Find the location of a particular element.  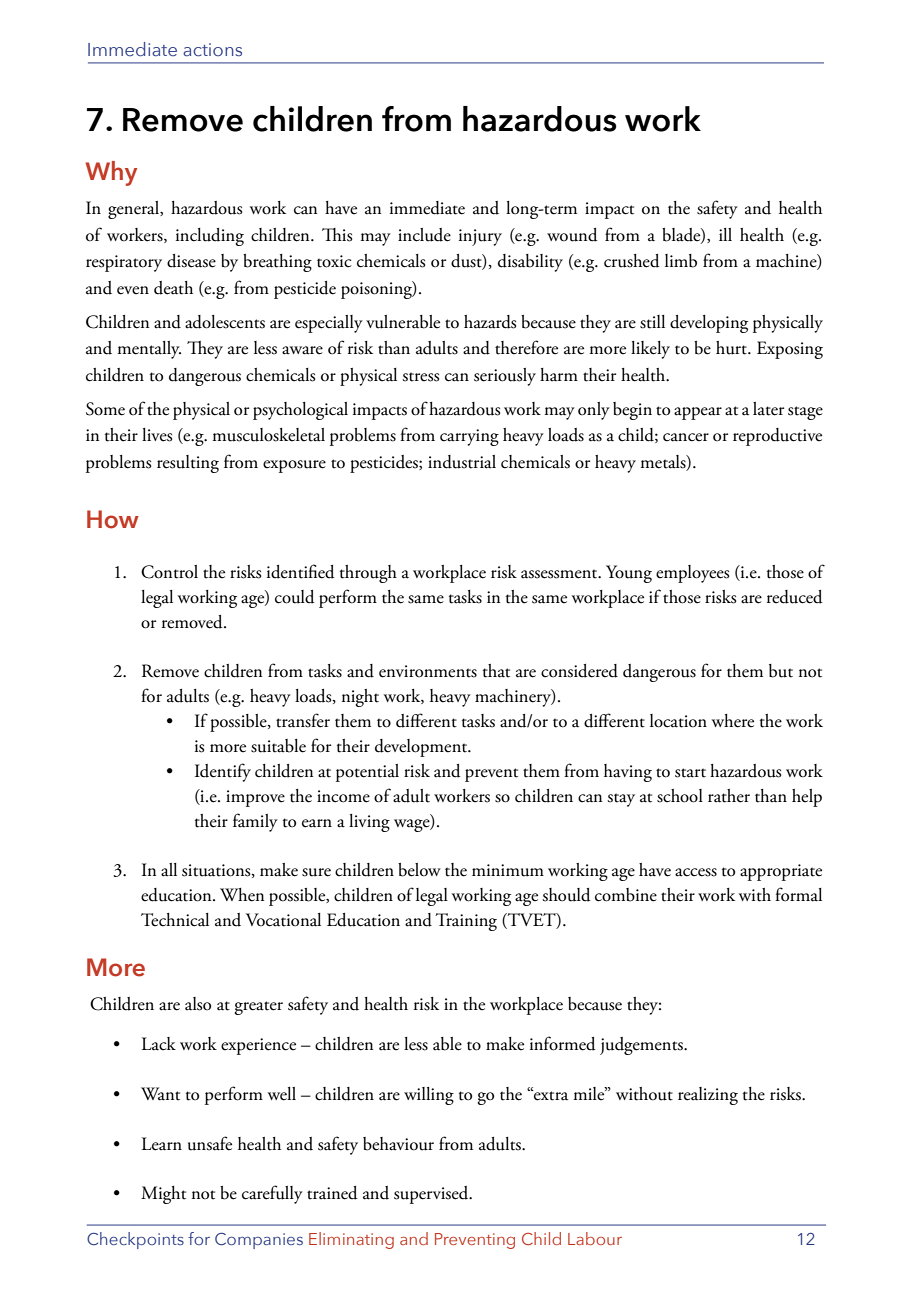

actions is located at coordinates (212, 50).
